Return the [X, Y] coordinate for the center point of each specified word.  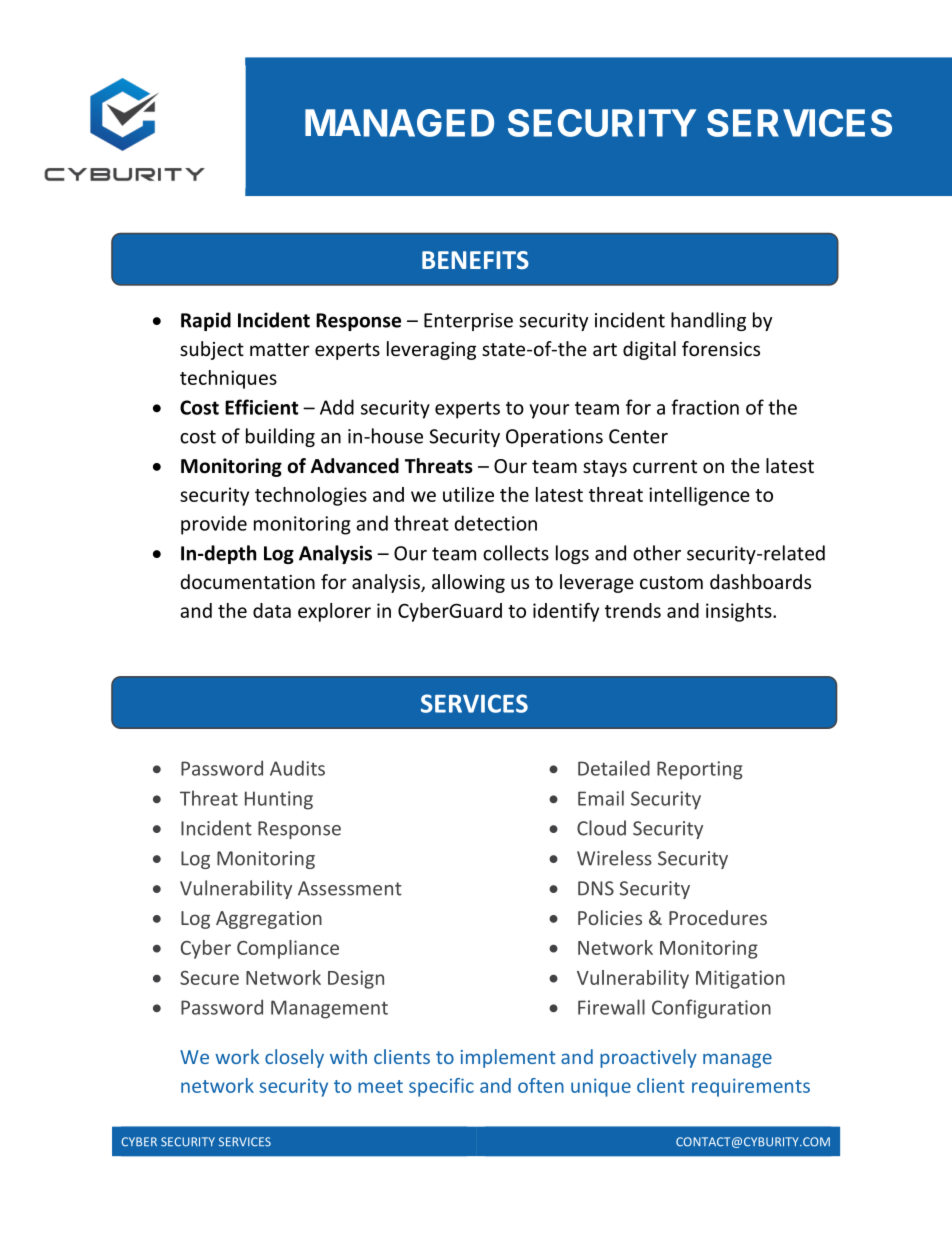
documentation [248, 581]
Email [601, 798]
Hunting [279, 800]
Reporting [699, 770]
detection [495, 523]
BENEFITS [475, 260]
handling [708, 321]
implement [508, 1058]
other [657, 553]
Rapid [206, 321]
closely [294, 1058]
